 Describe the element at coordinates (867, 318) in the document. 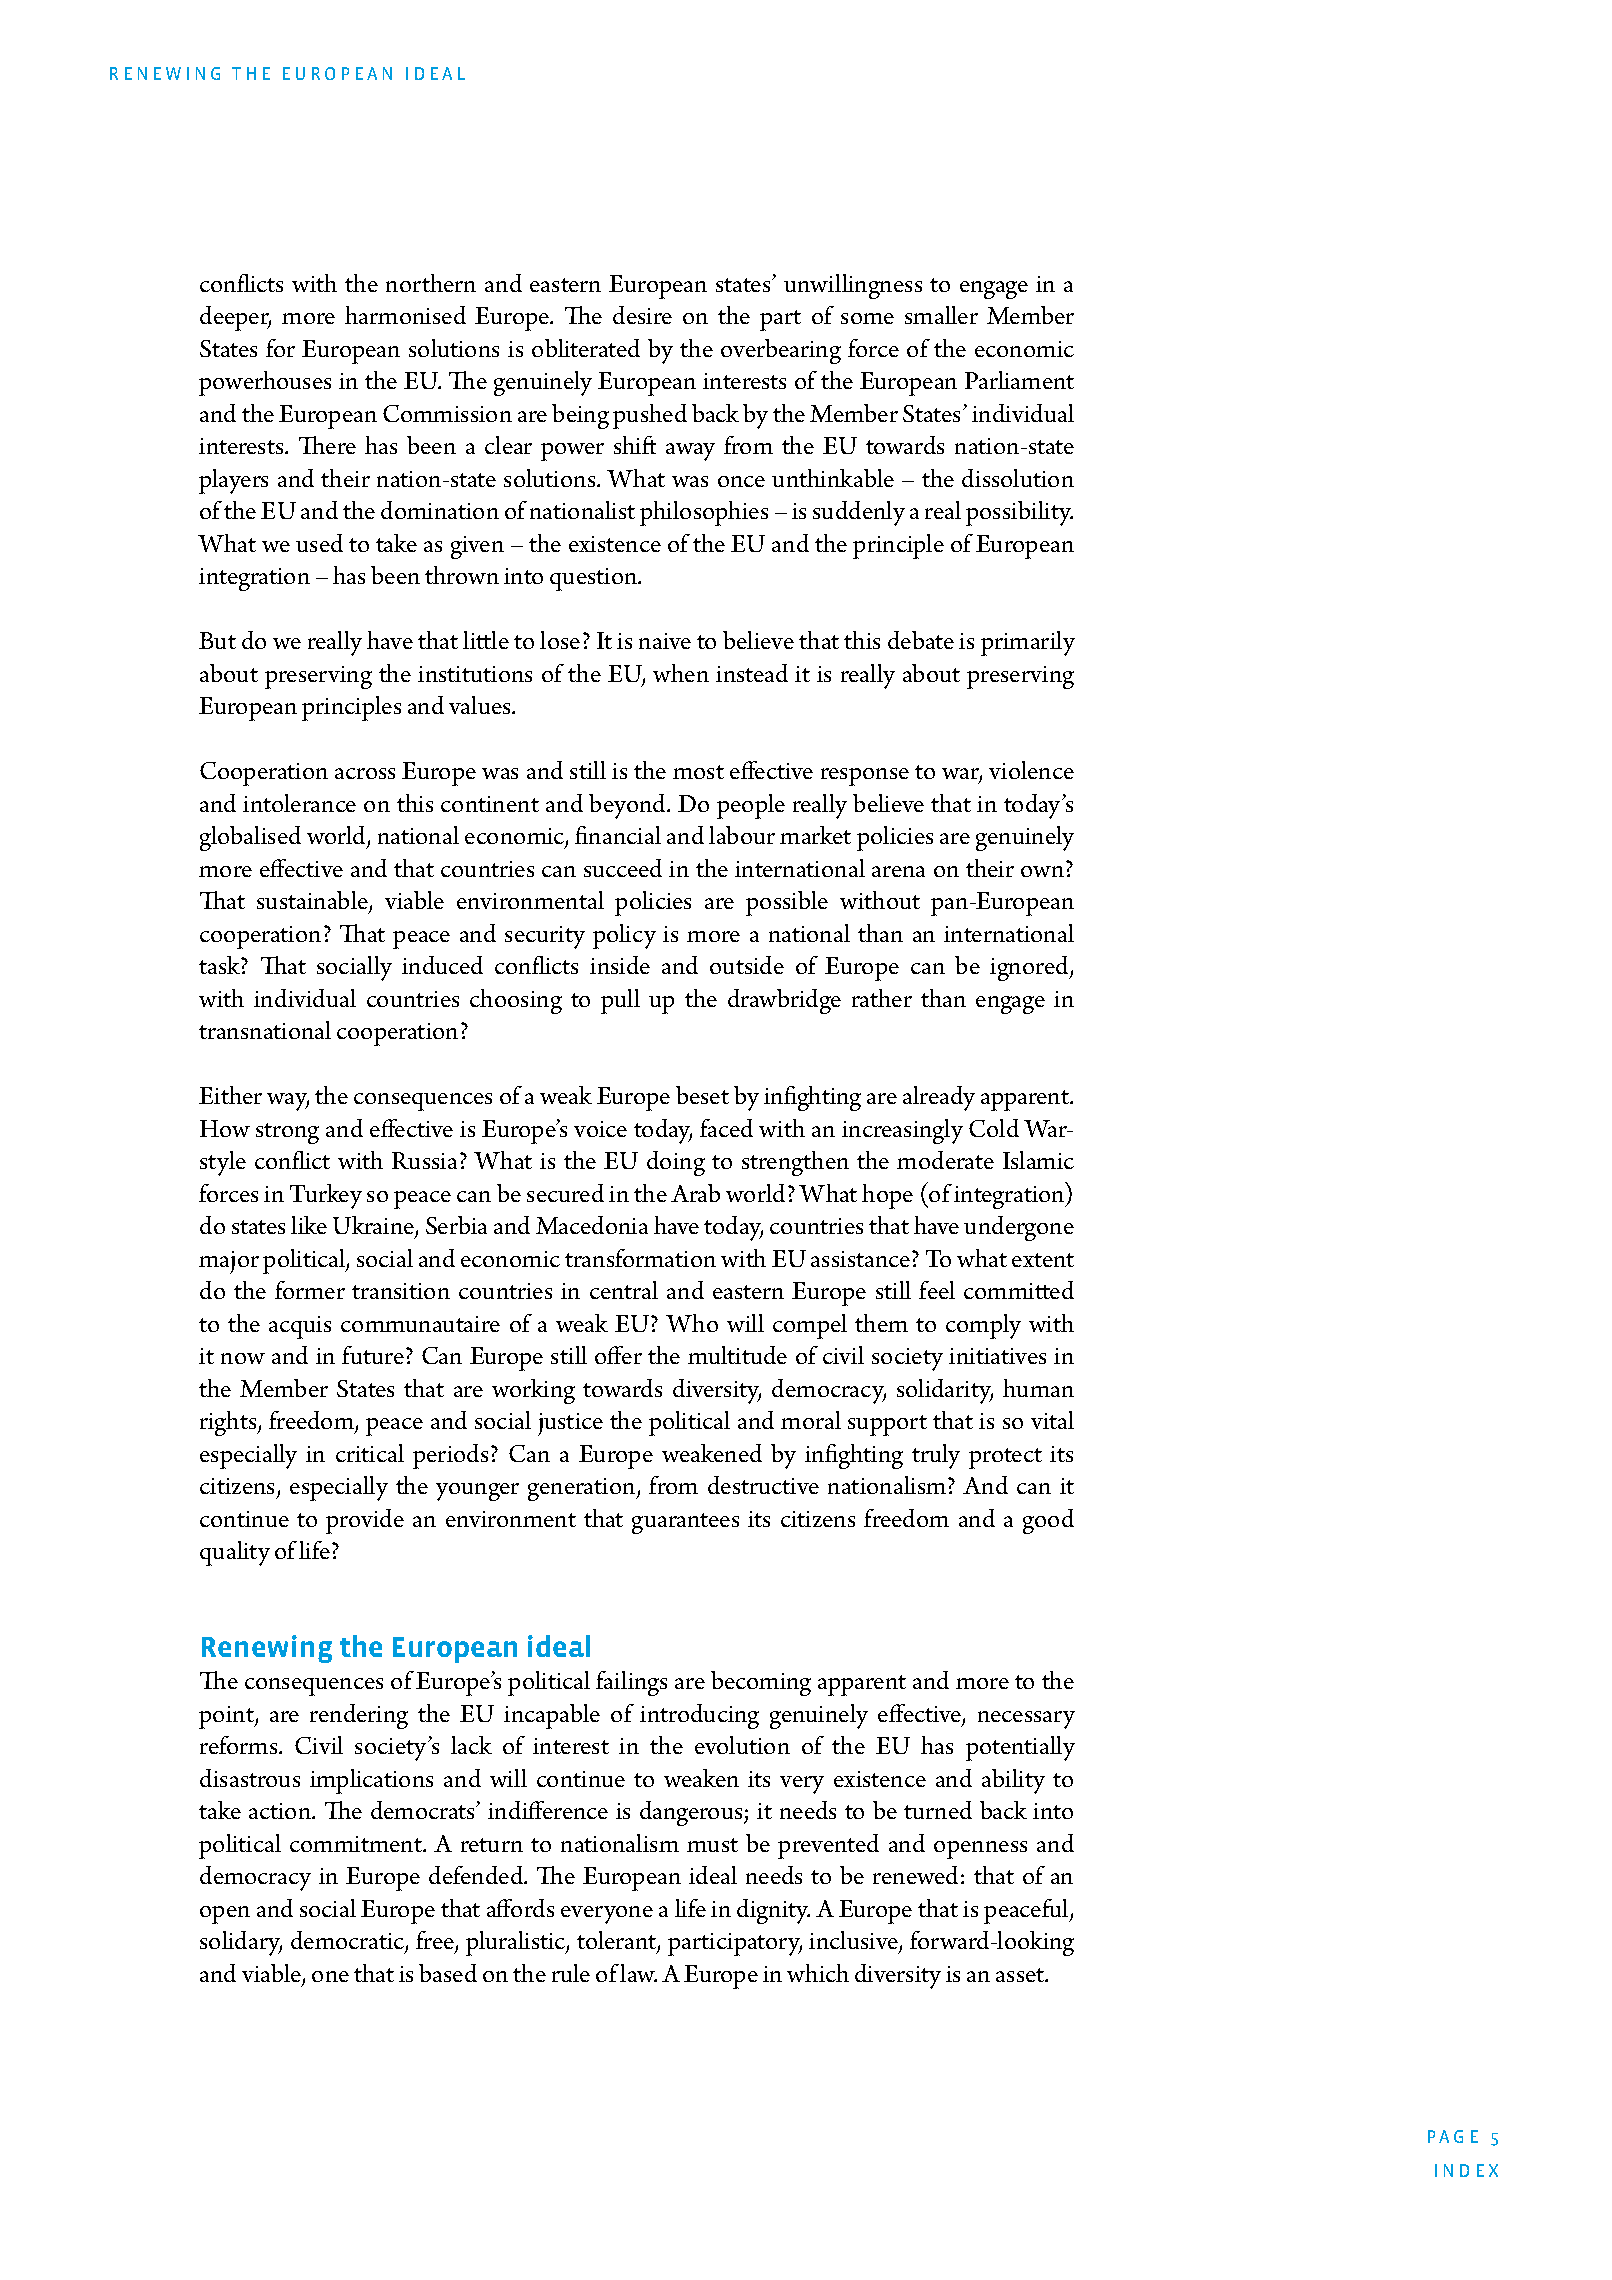

I see `some` at that location.
